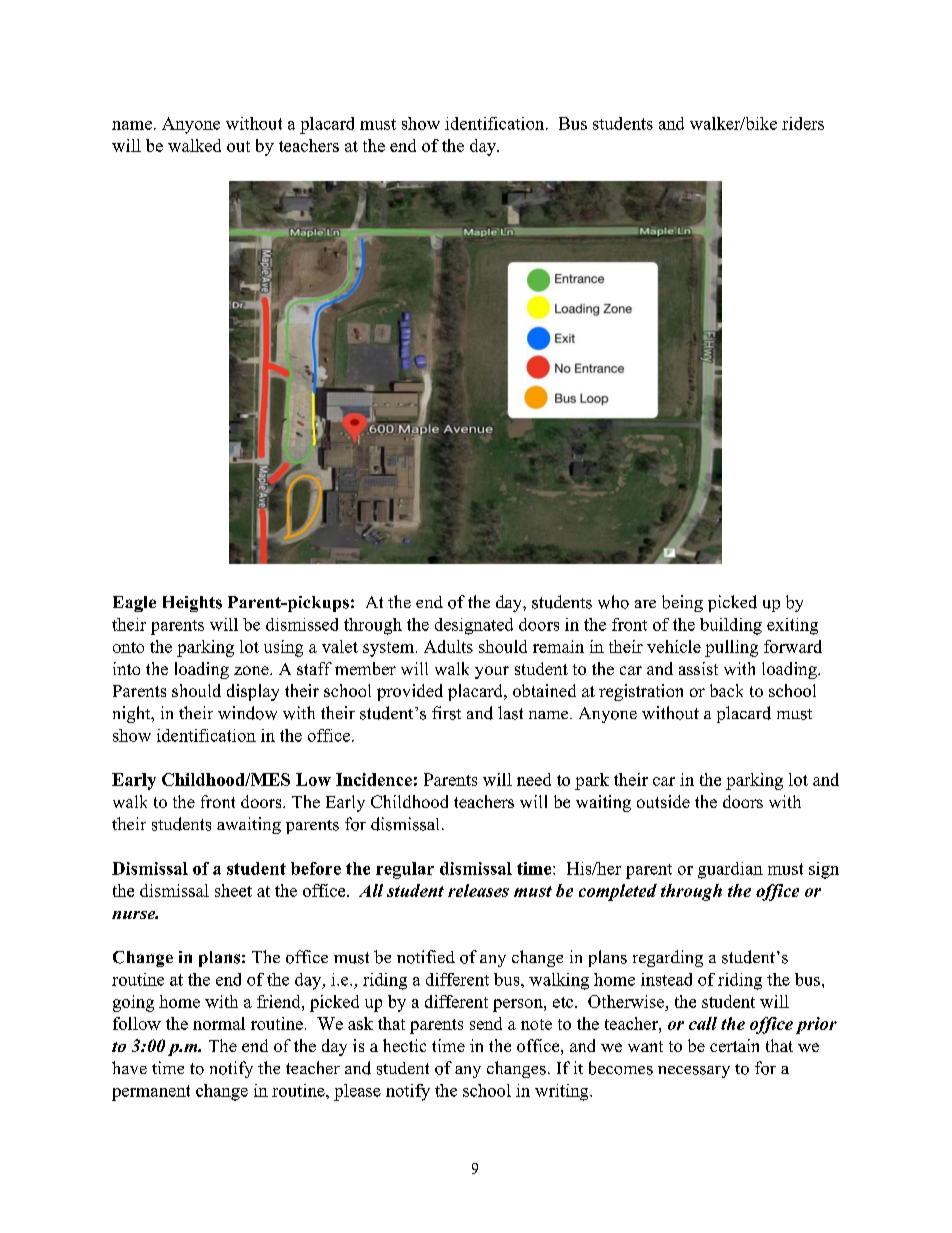 Image resolution: width=952 pixels, height=1233 pixels. Describe the element at coordinates (682, 603) in the screenshot. I see `being` at that location.
